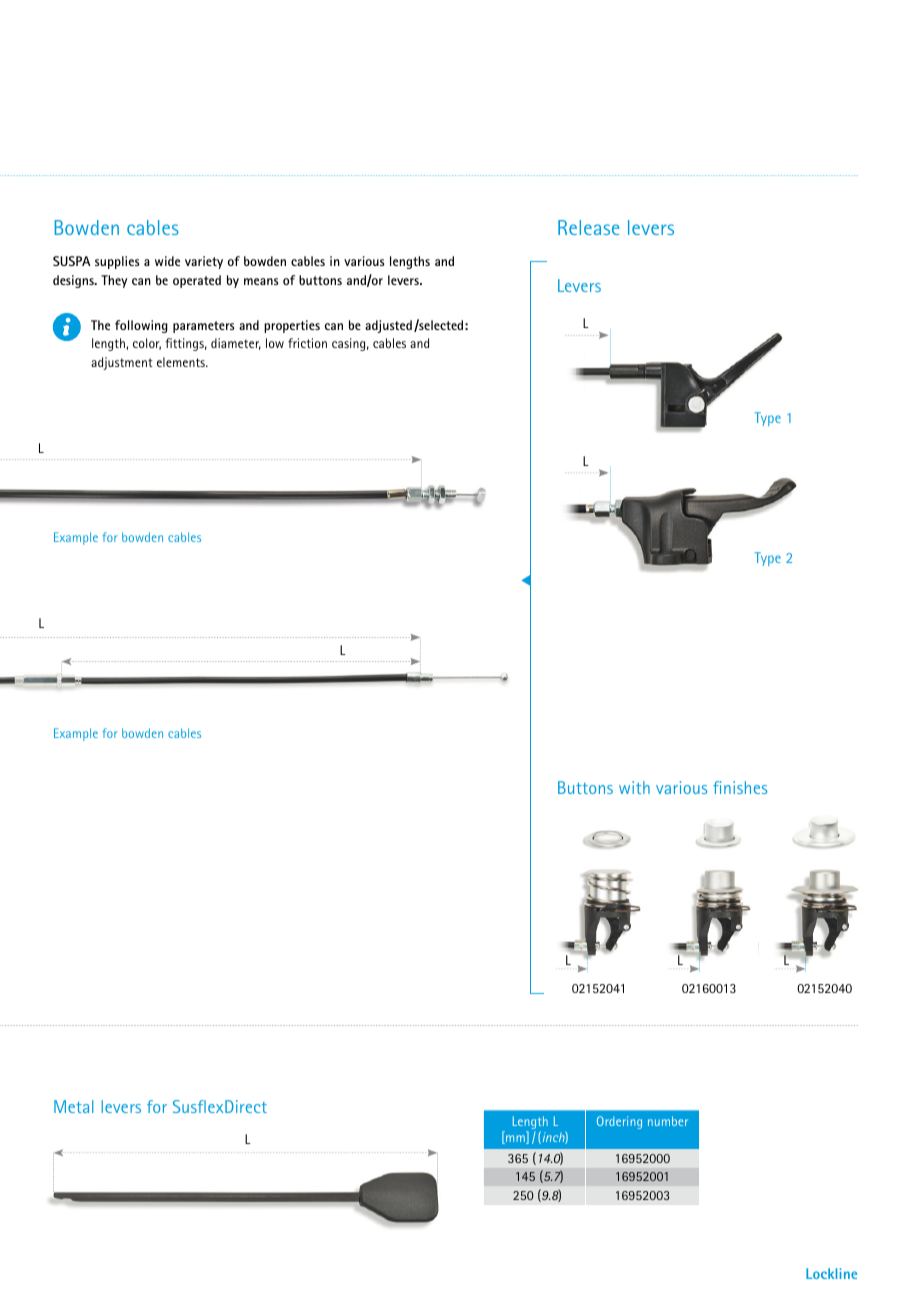 The image size is (924, 1308). What do you see at coordinates (147, 344) in the page?
I see `color` at bounding box center [147, 344].
